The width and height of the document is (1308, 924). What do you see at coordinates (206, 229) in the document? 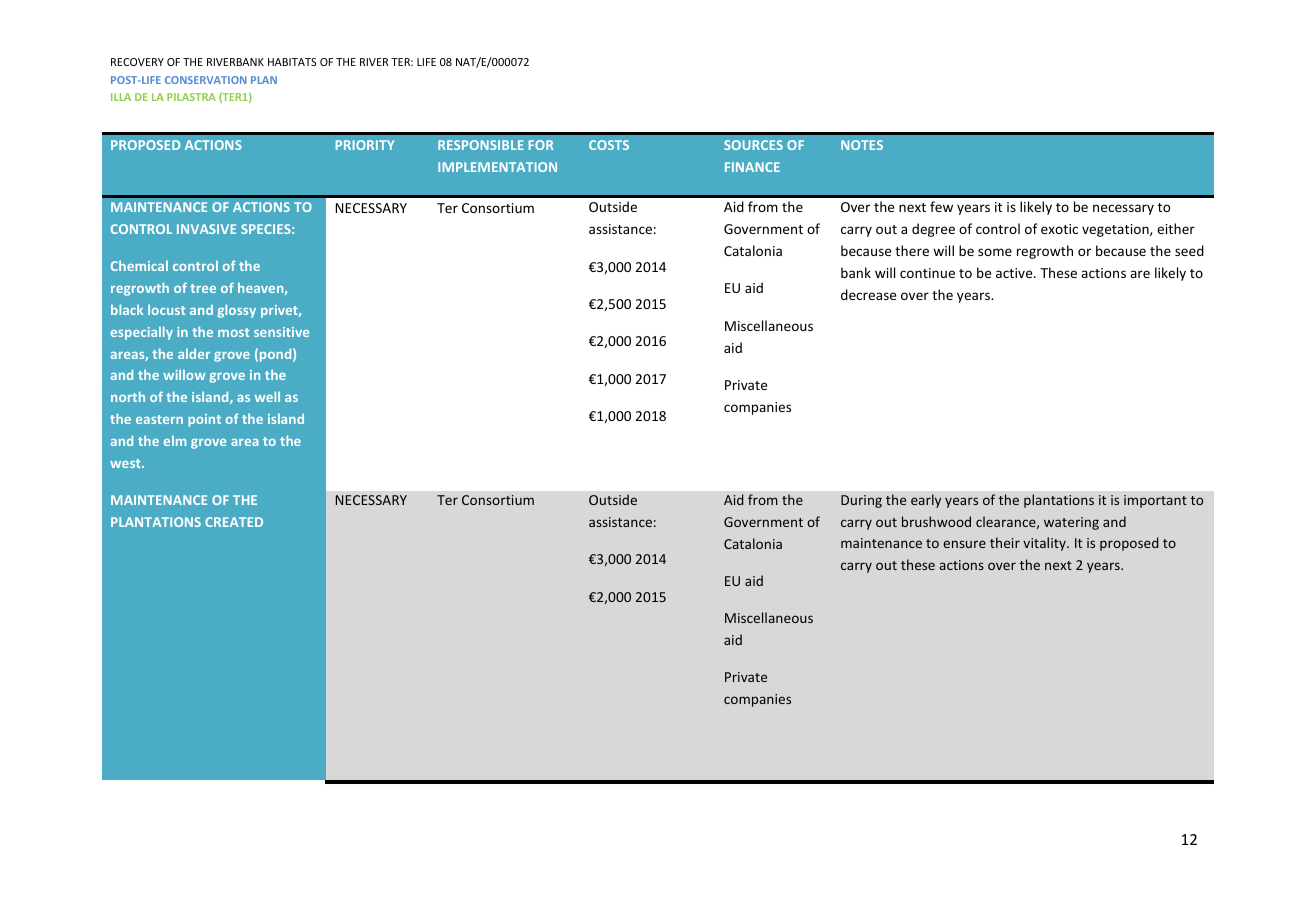
I see `INVASIVE` at bounding box center [206, 229].
